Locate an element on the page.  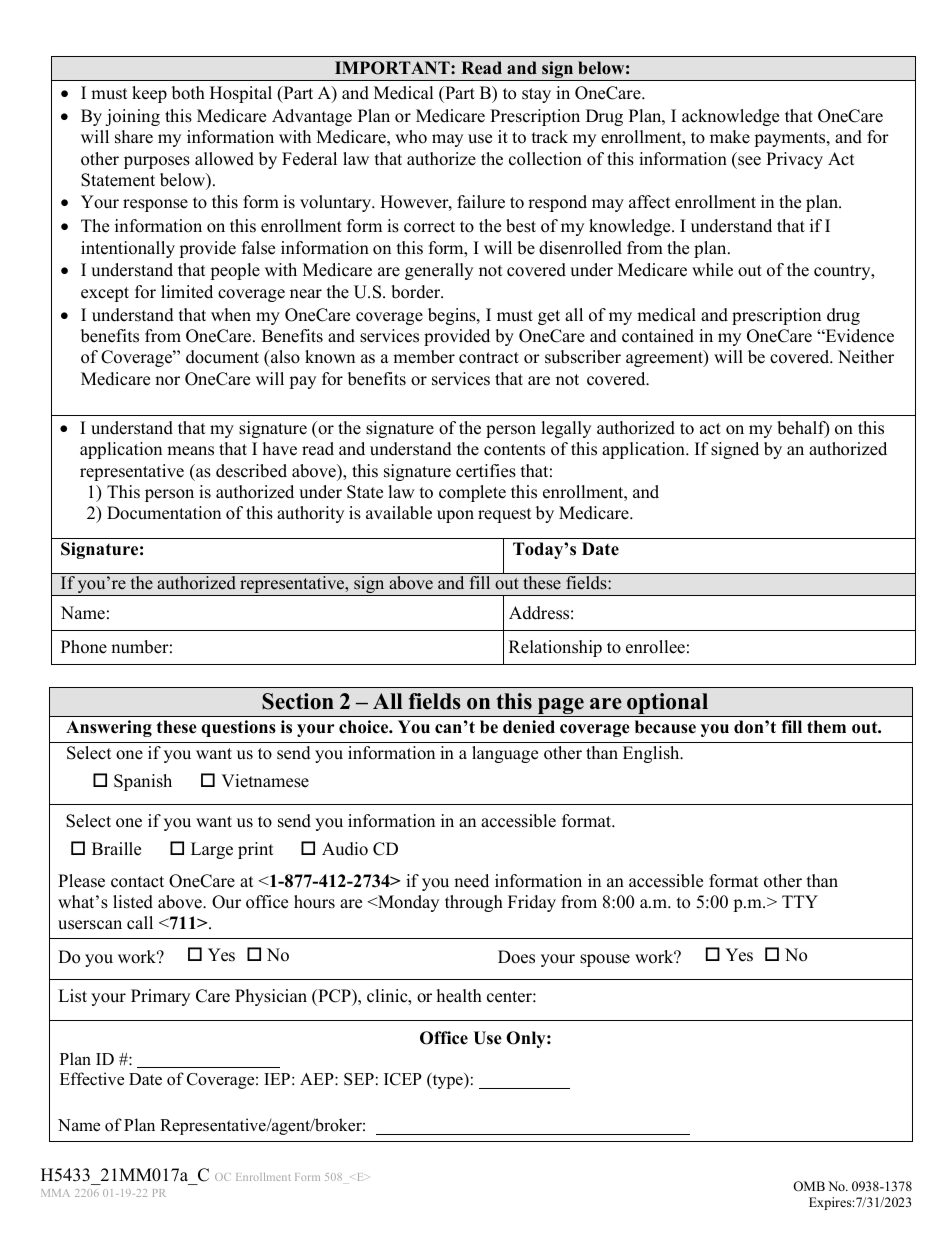
certifies is located at coordinates (486, 471).
